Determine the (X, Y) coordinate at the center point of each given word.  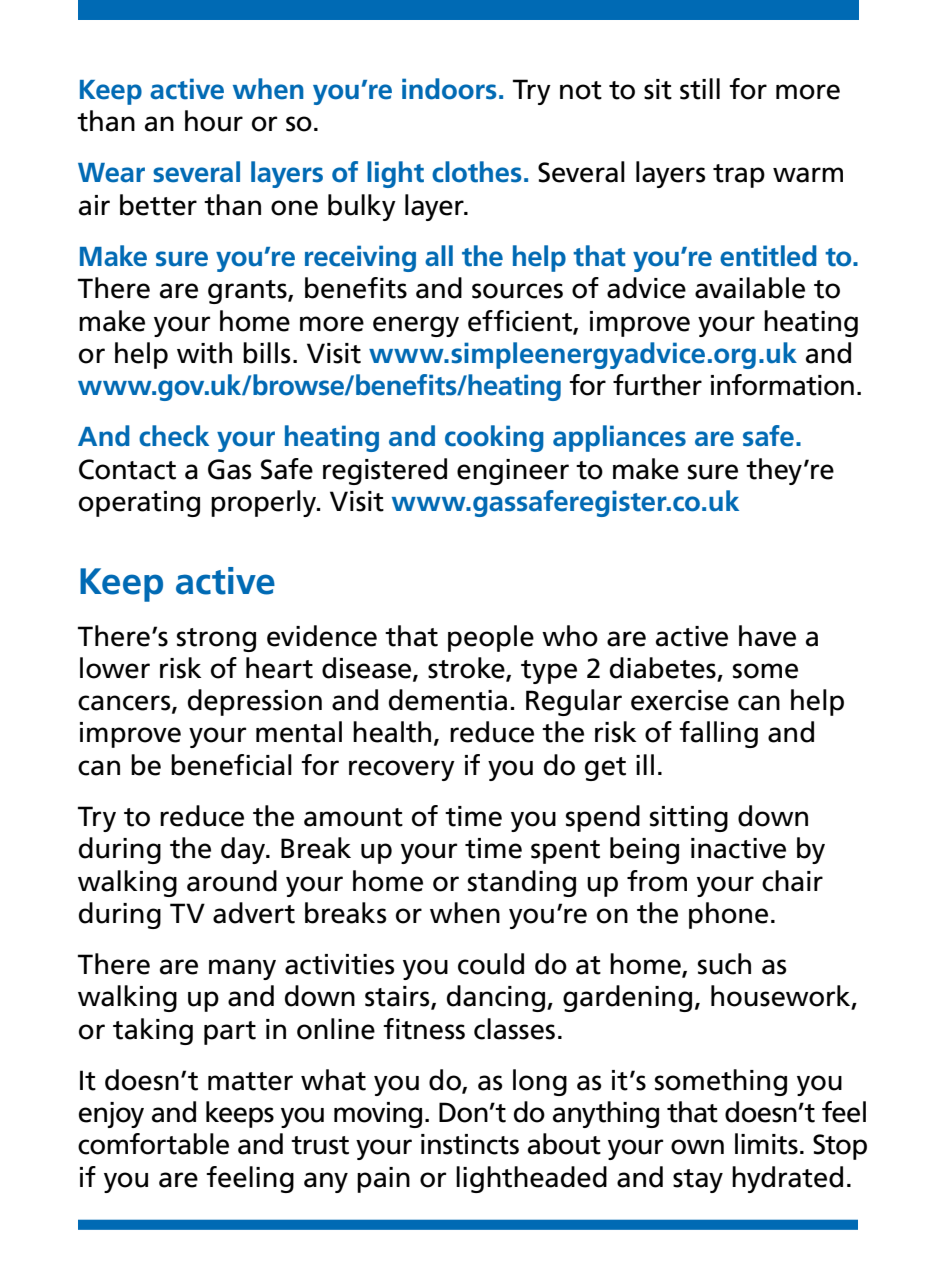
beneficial (231, 765)
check (174, 436)
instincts (470, 1144)
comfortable (153, 1144)
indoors (449, 89)
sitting (689, 819)
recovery (402, 770)
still (700, 89)
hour (214, 121)
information (782, 385)
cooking (494, 438)
